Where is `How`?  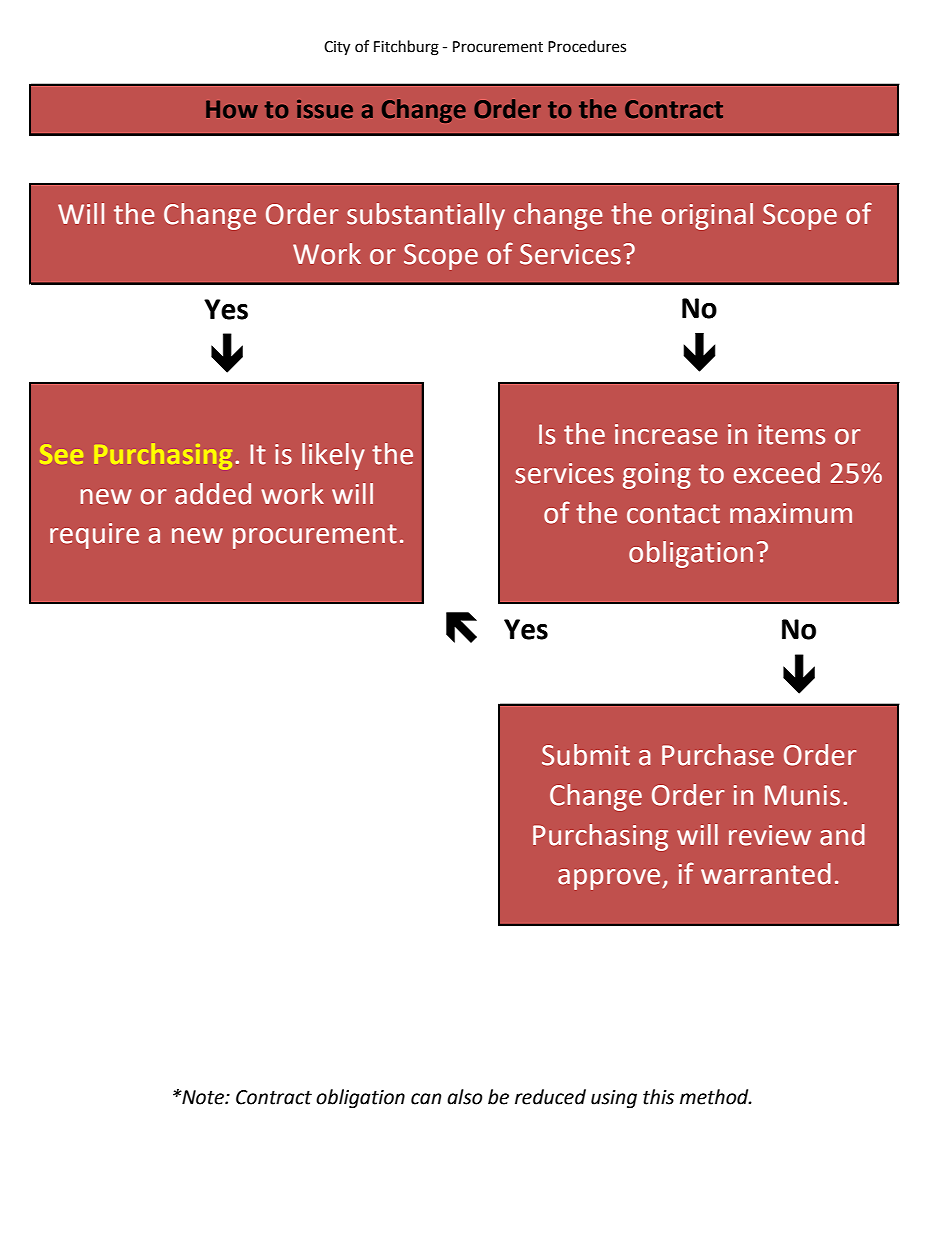
How is located at coordinates (232, 109).
